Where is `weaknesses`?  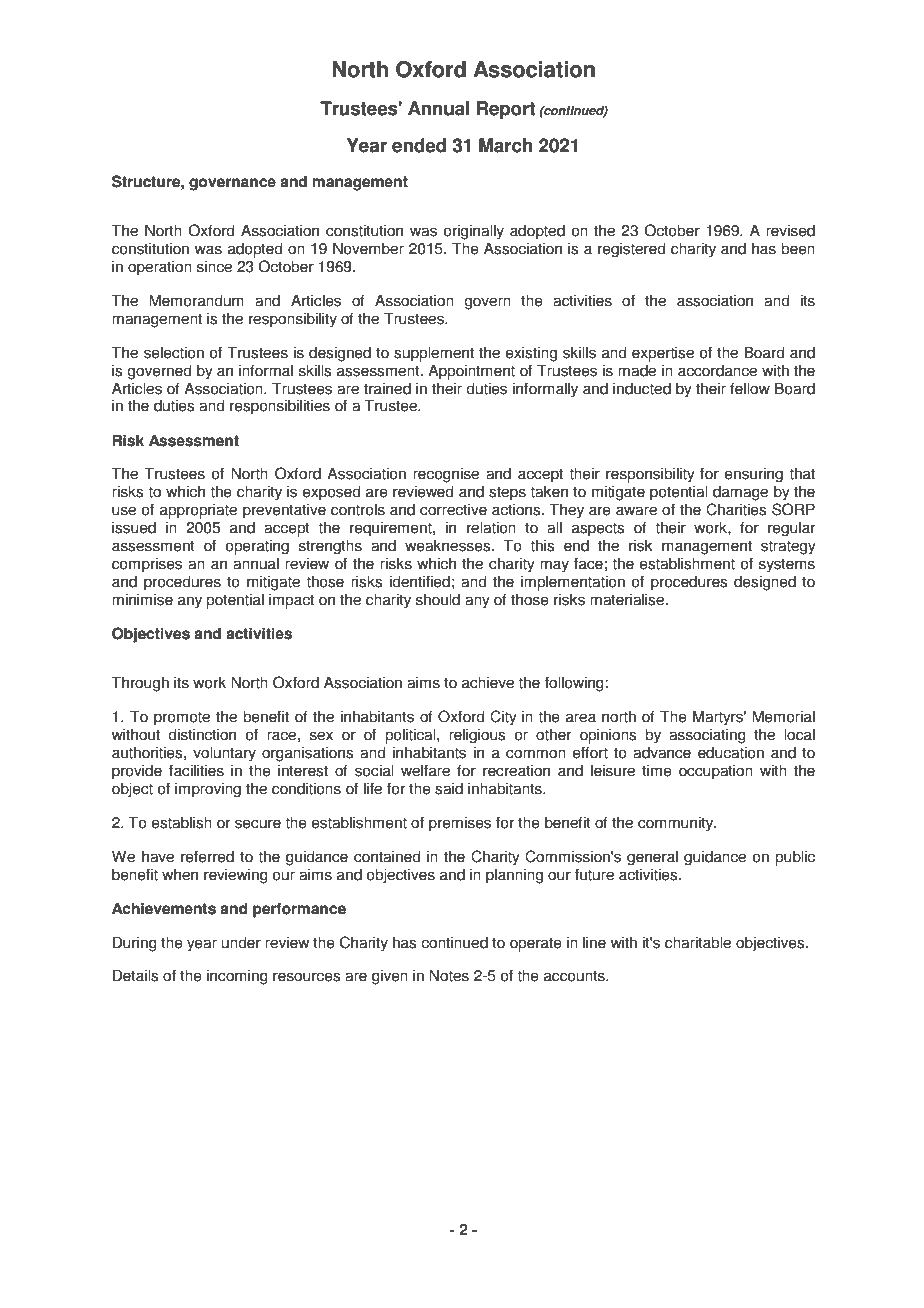 weaknesses is located at coordinates (449, 545).
